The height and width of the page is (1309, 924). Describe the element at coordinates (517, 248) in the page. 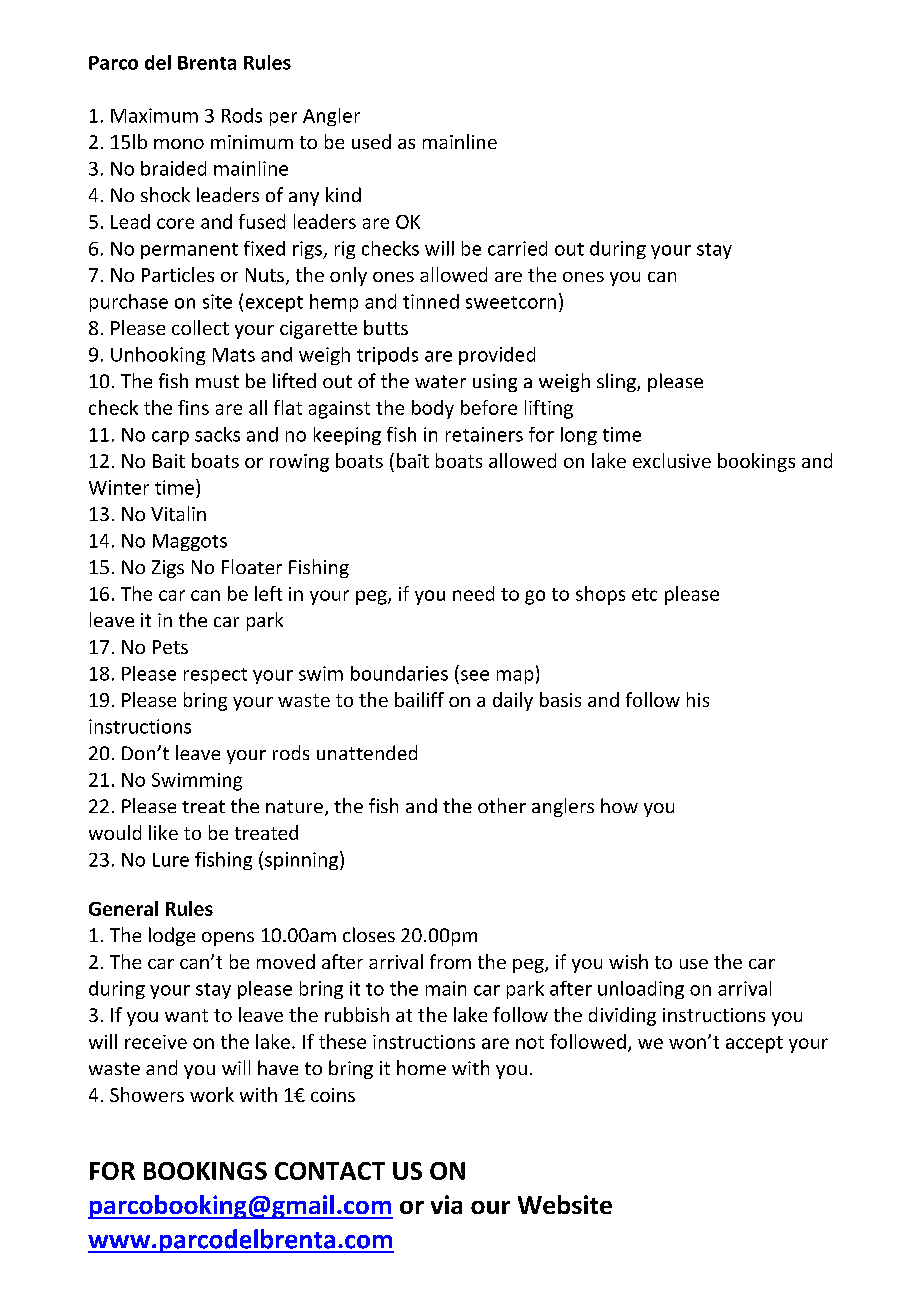

I see `carried` at that location.
